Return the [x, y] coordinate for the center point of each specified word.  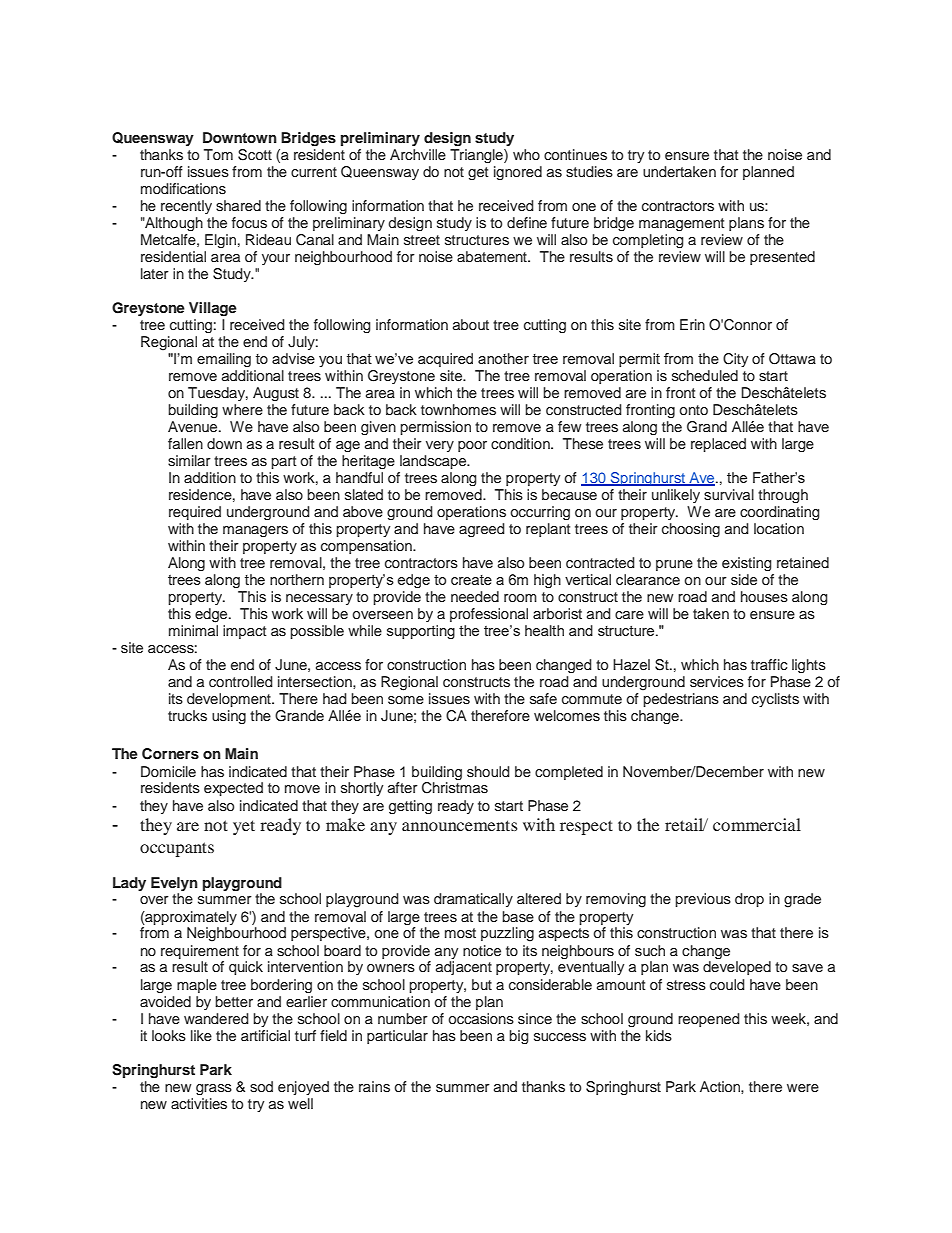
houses [764, 597]
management [681, 224]
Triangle [477, 156]
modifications [183, 189]
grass [214, 1089]
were [803, 1088]
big [519, 1037]
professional [489, 615]
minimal [193, 630]
